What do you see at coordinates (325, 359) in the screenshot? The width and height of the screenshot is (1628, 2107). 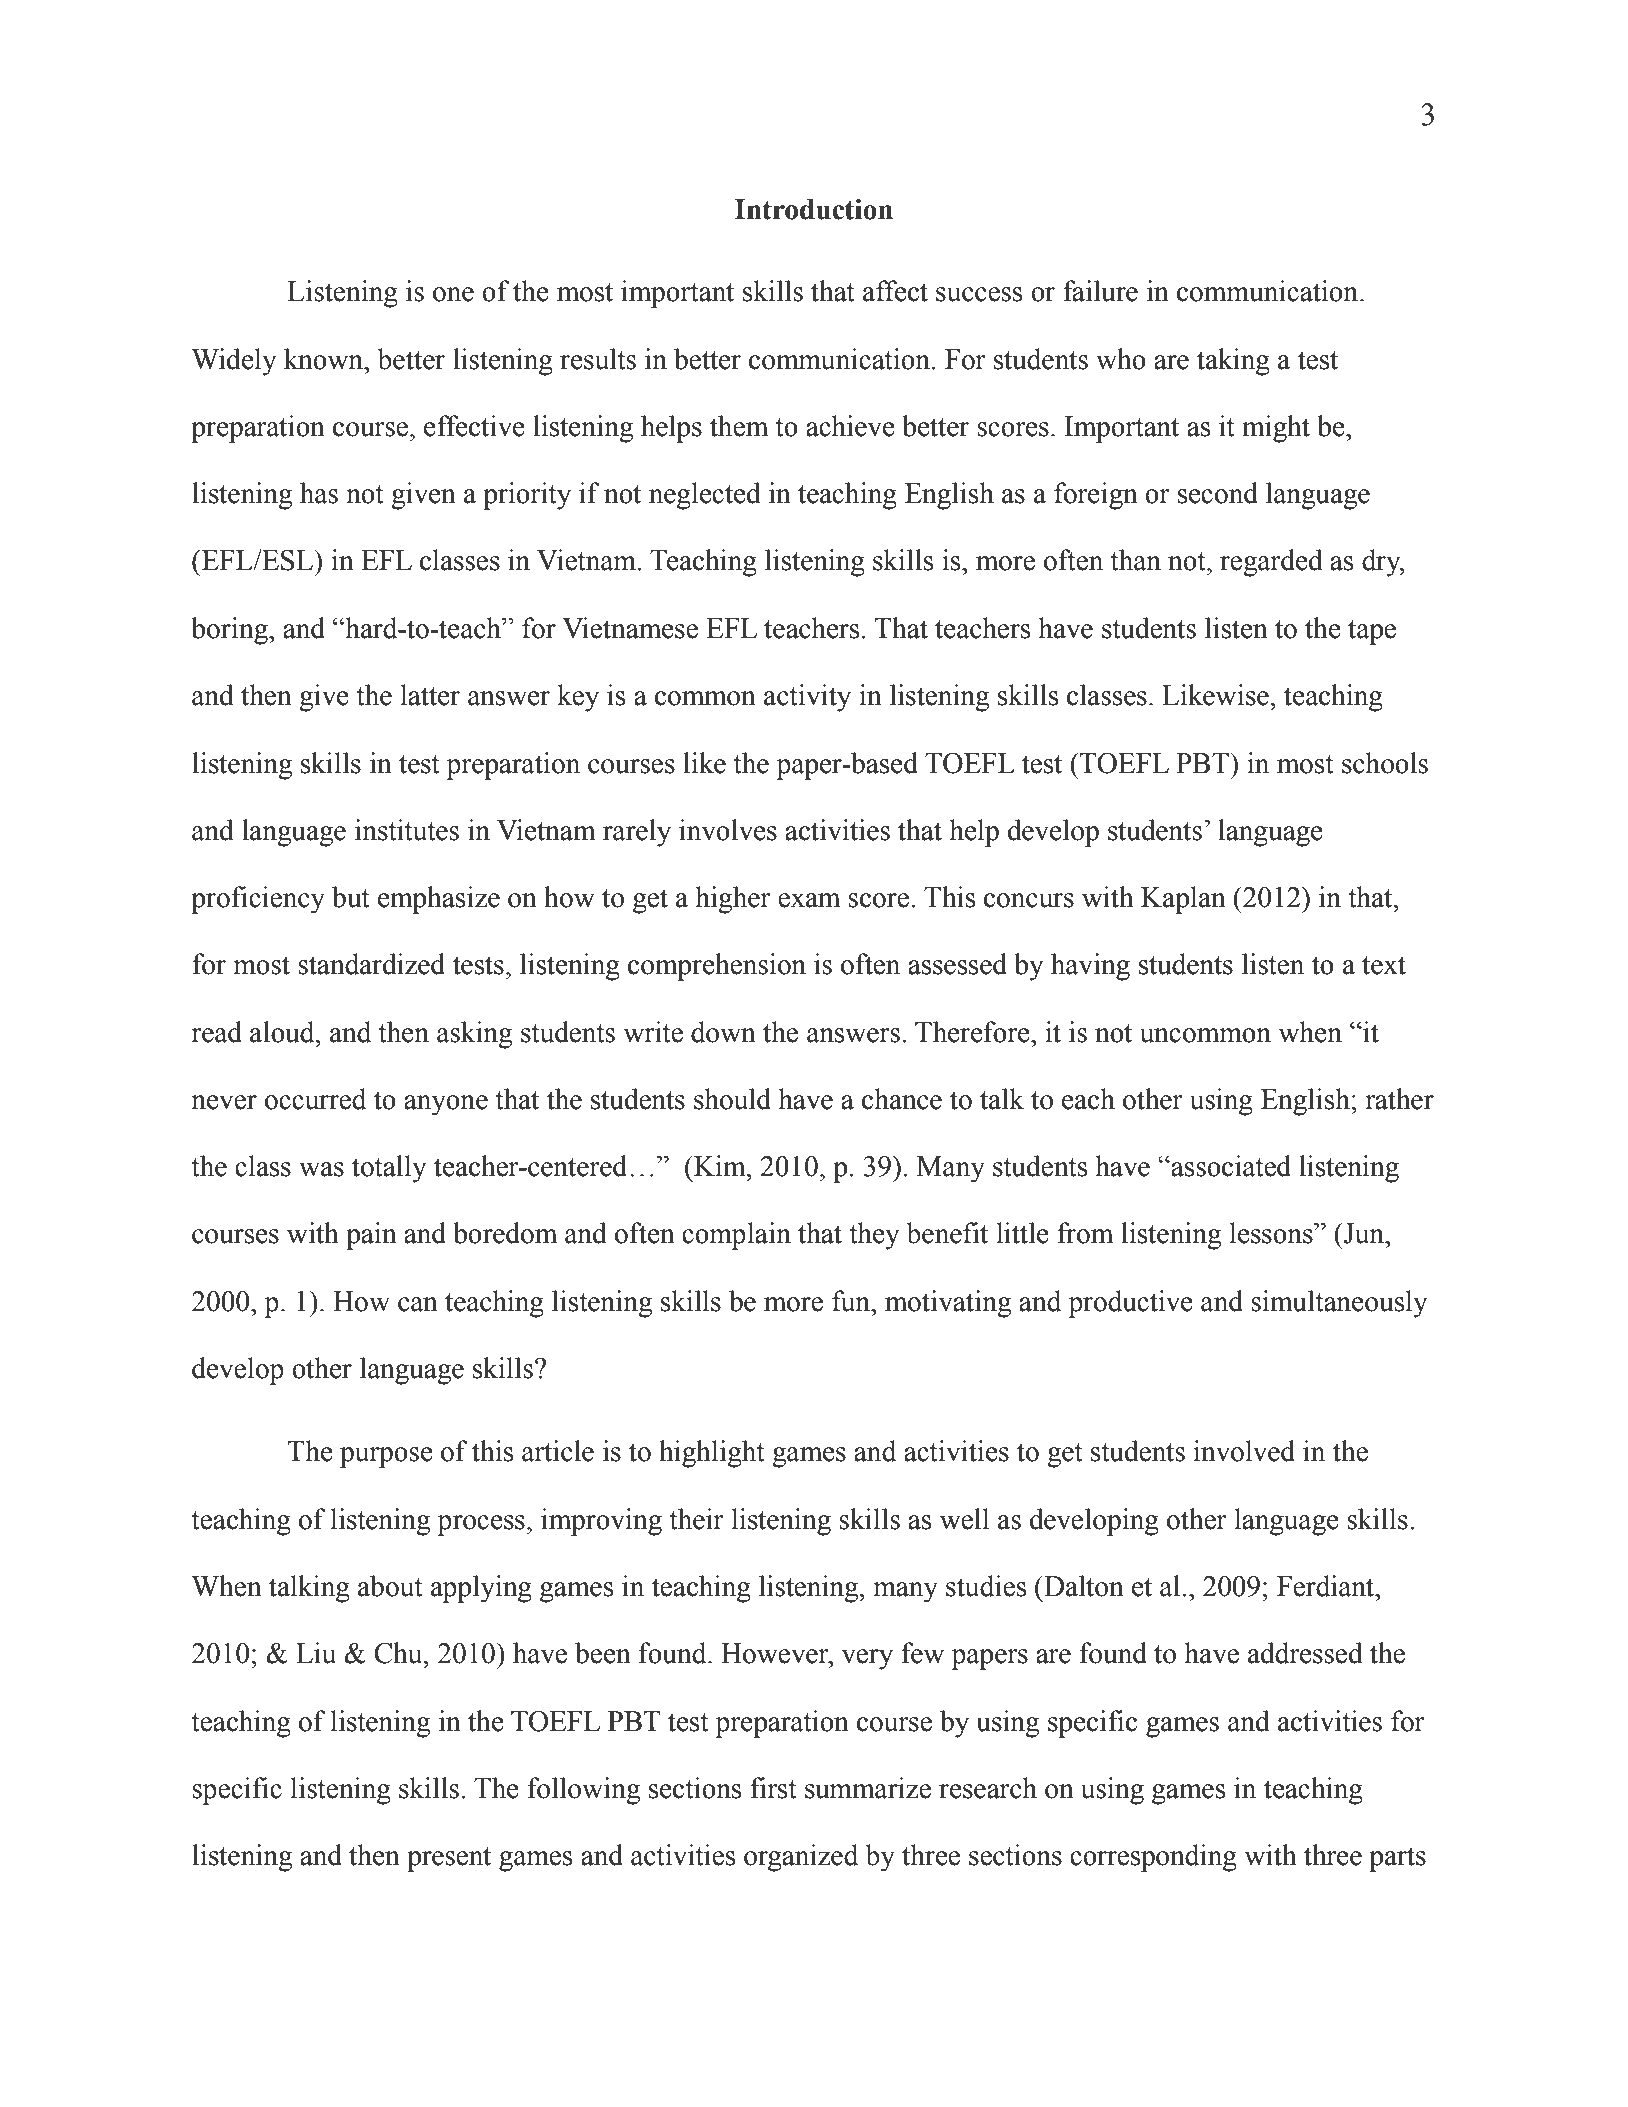 I see `known` at bounding box center [325, 359].
